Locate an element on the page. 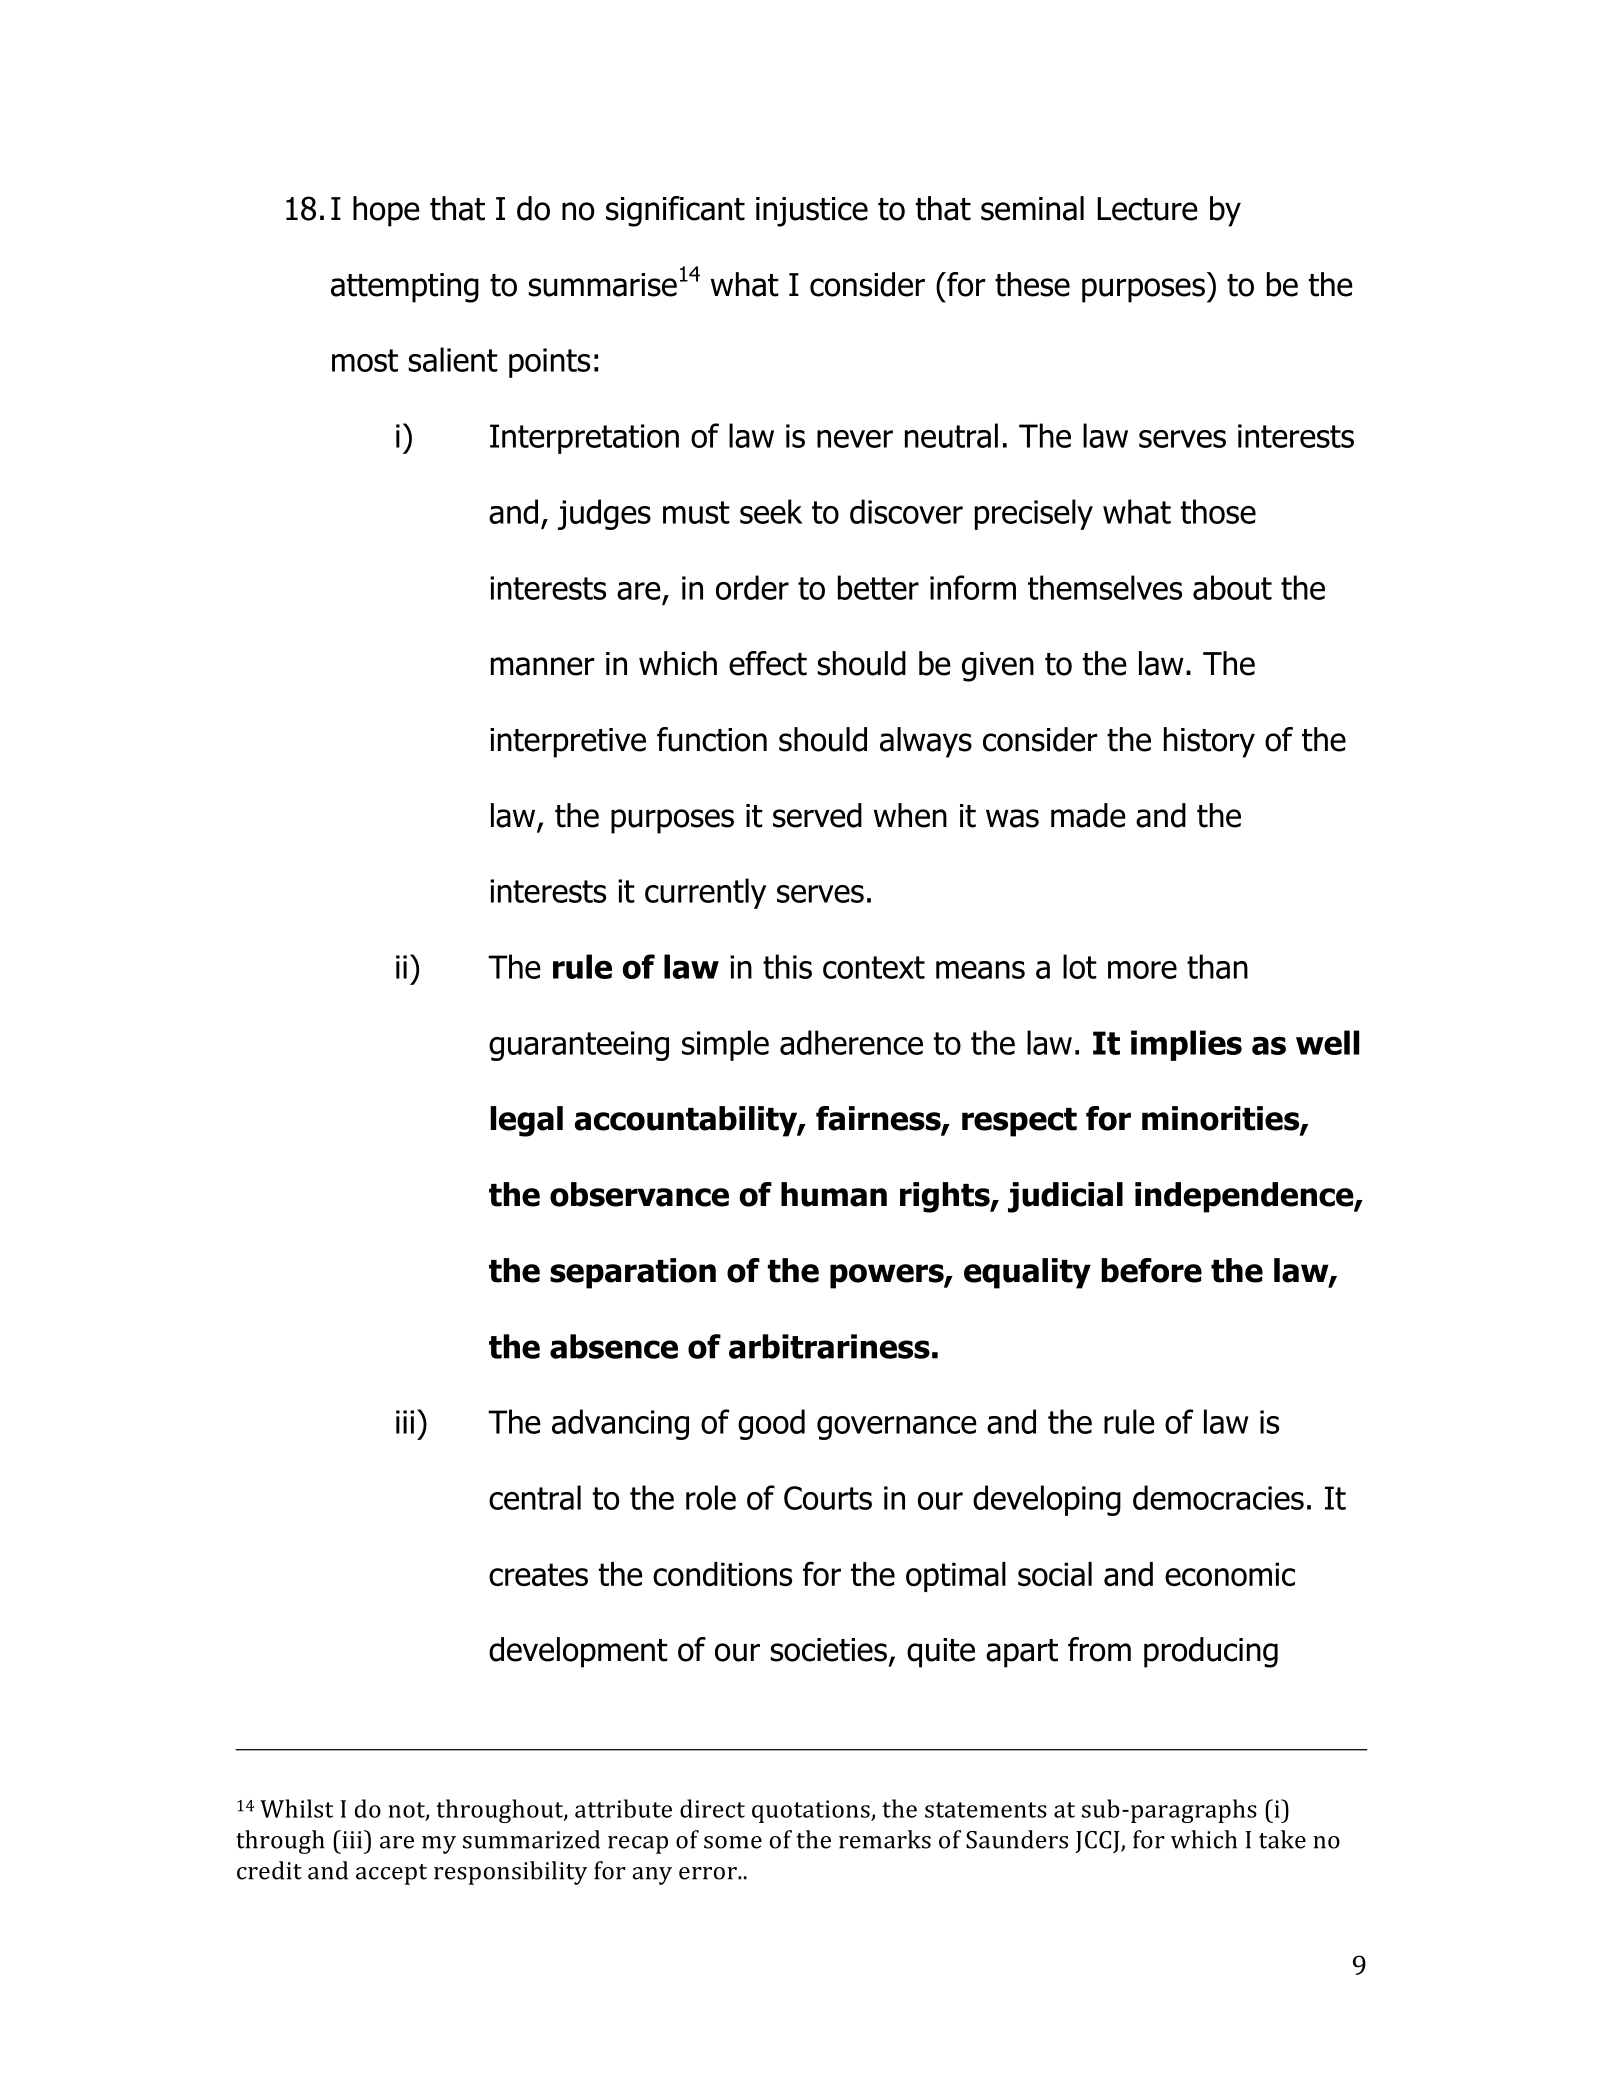 The image size is (1603, 2074). Lecture is located at coordinates (1148, 209).
